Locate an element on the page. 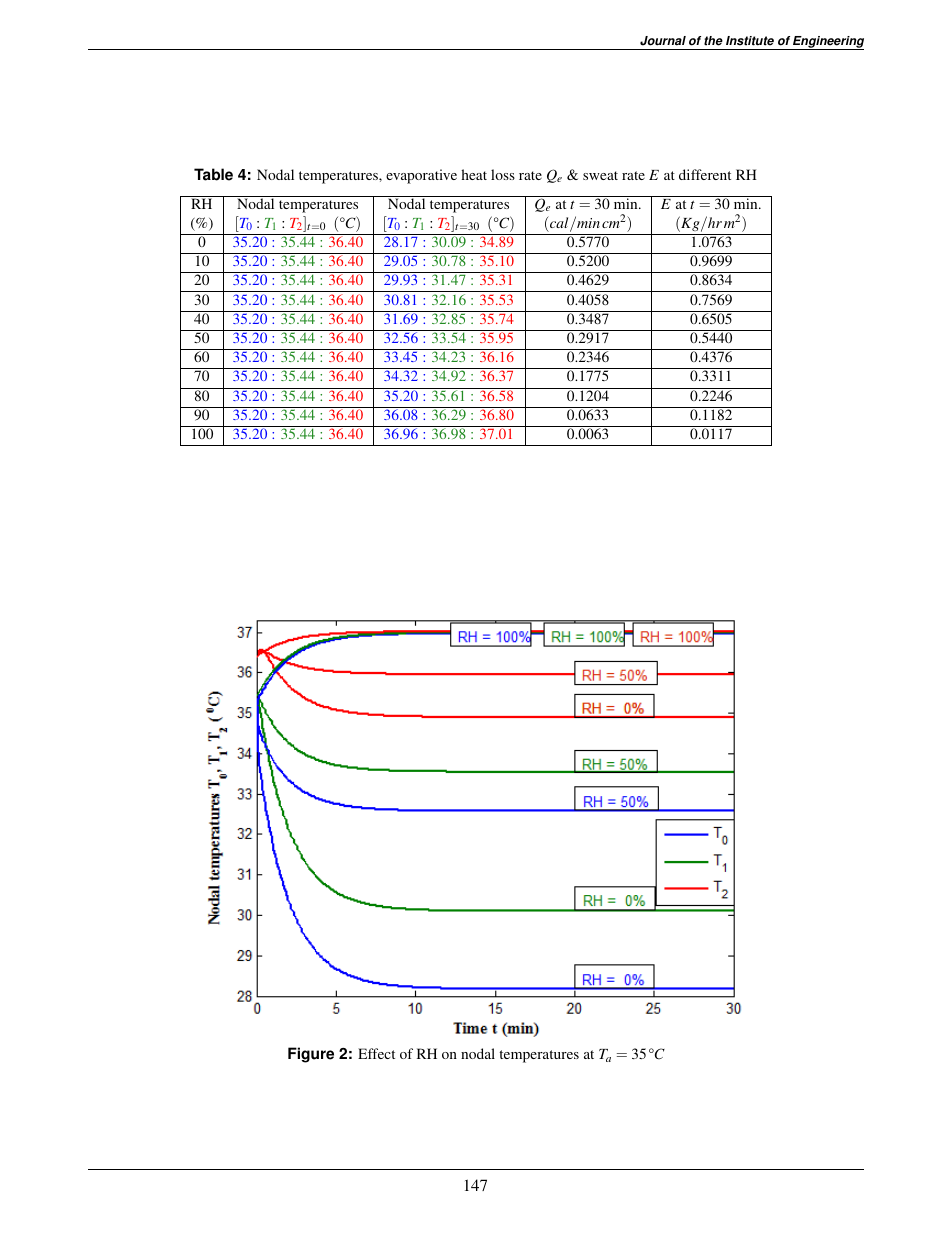 The width and height of the image is (952, 1233). different is located at coordinates (705, 174).
